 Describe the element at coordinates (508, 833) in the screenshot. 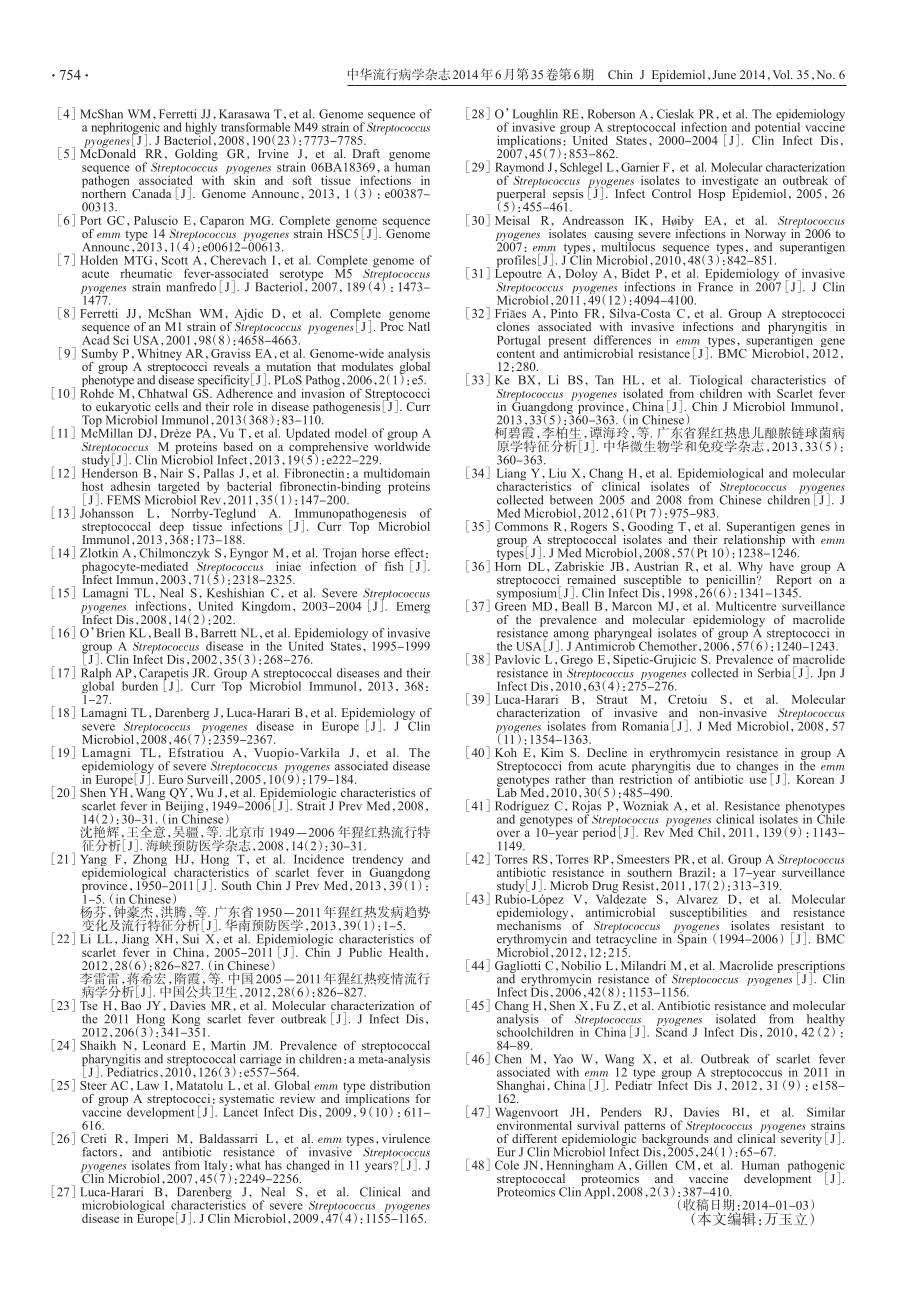

I see `over` at that location.
